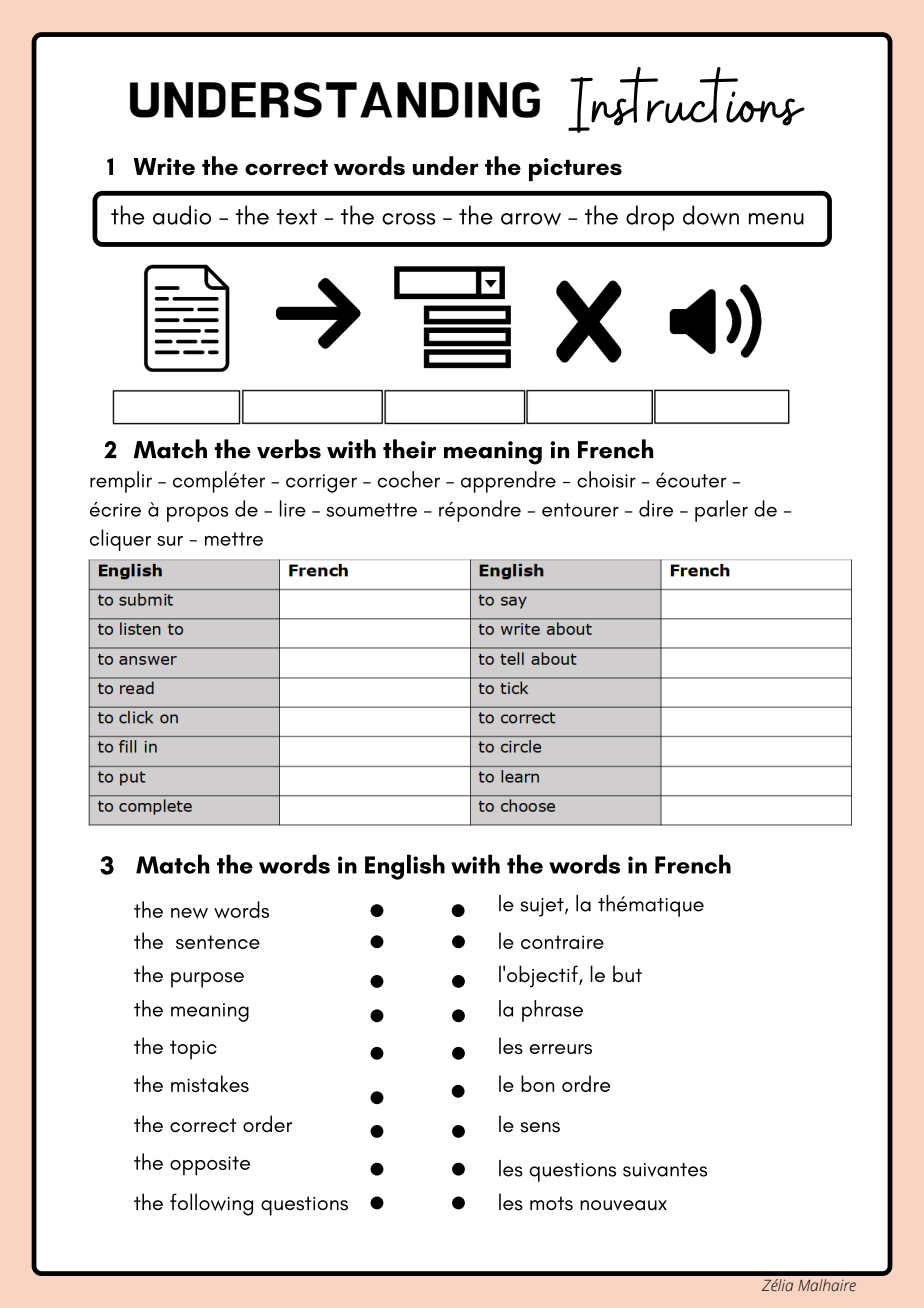 The image size is (924, 1308). Describe the element at coordinates (197, 514) in the screenshot. I see `propos` at that location.
